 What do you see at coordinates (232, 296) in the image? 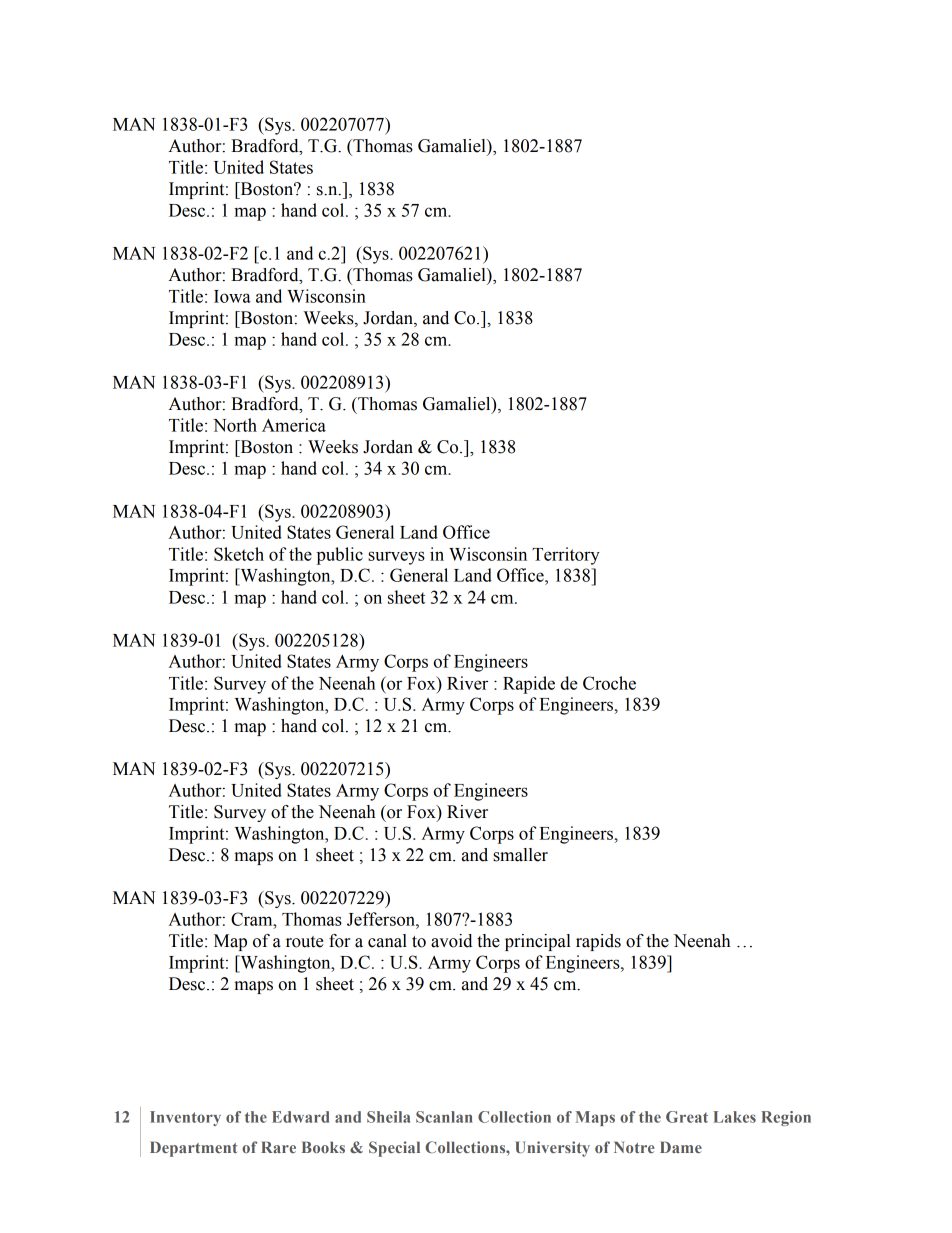
I see `Iowa` at bounding box center [232, 296].
